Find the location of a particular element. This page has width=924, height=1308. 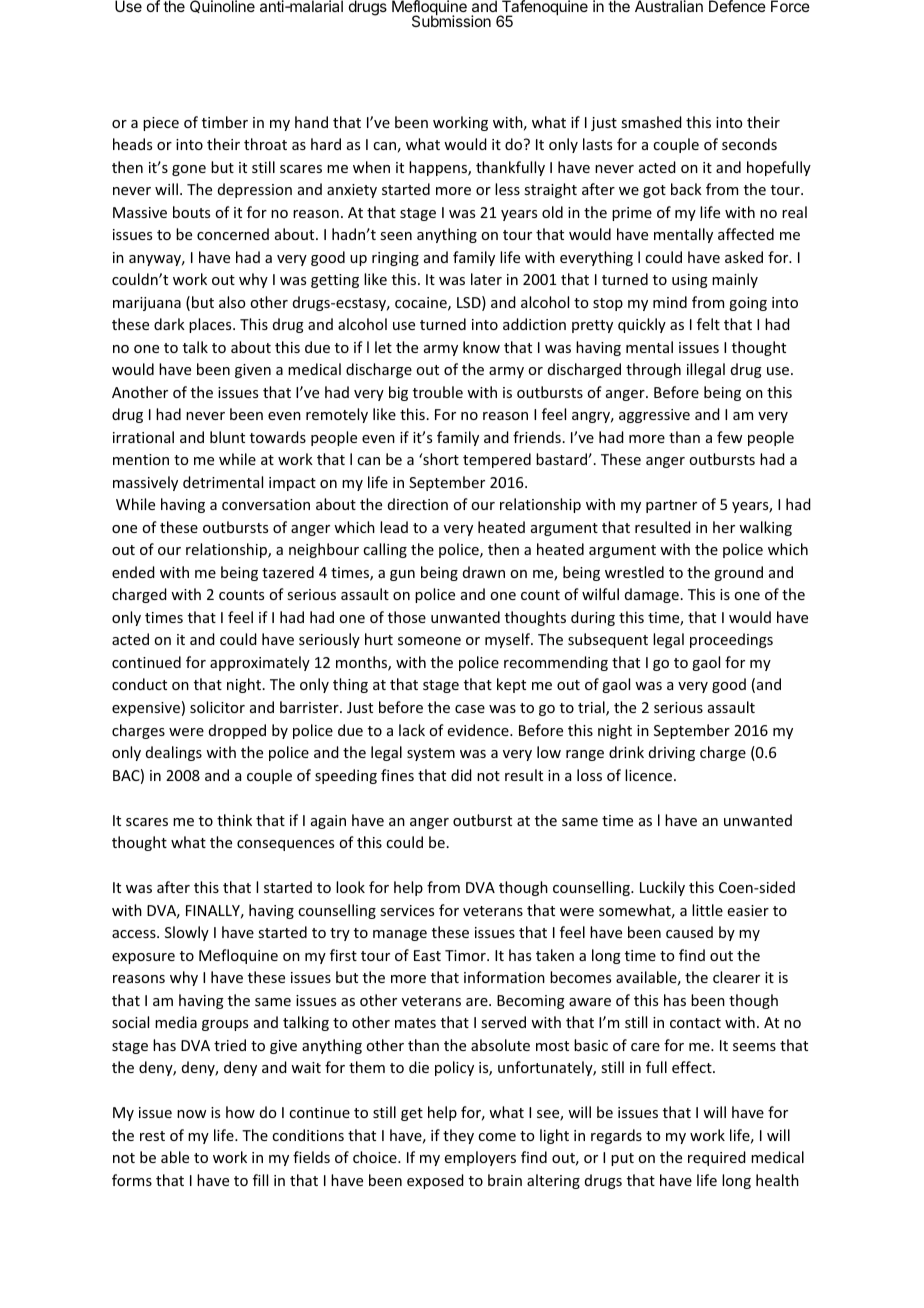

think is located at coordinates (234, 820).
